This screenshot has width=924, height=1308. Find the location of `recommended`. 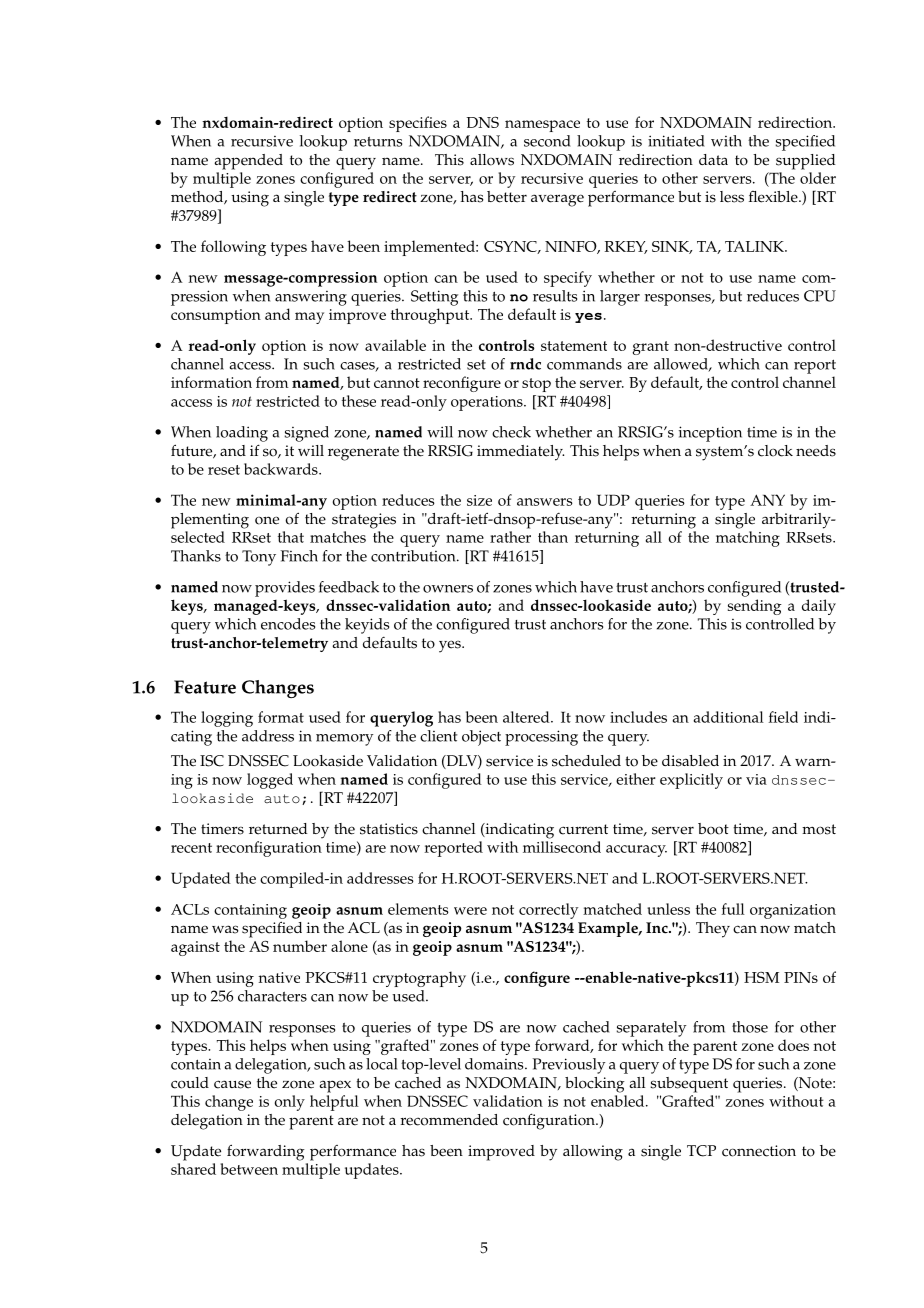

recommended is located at coordinates (449, 1120).
